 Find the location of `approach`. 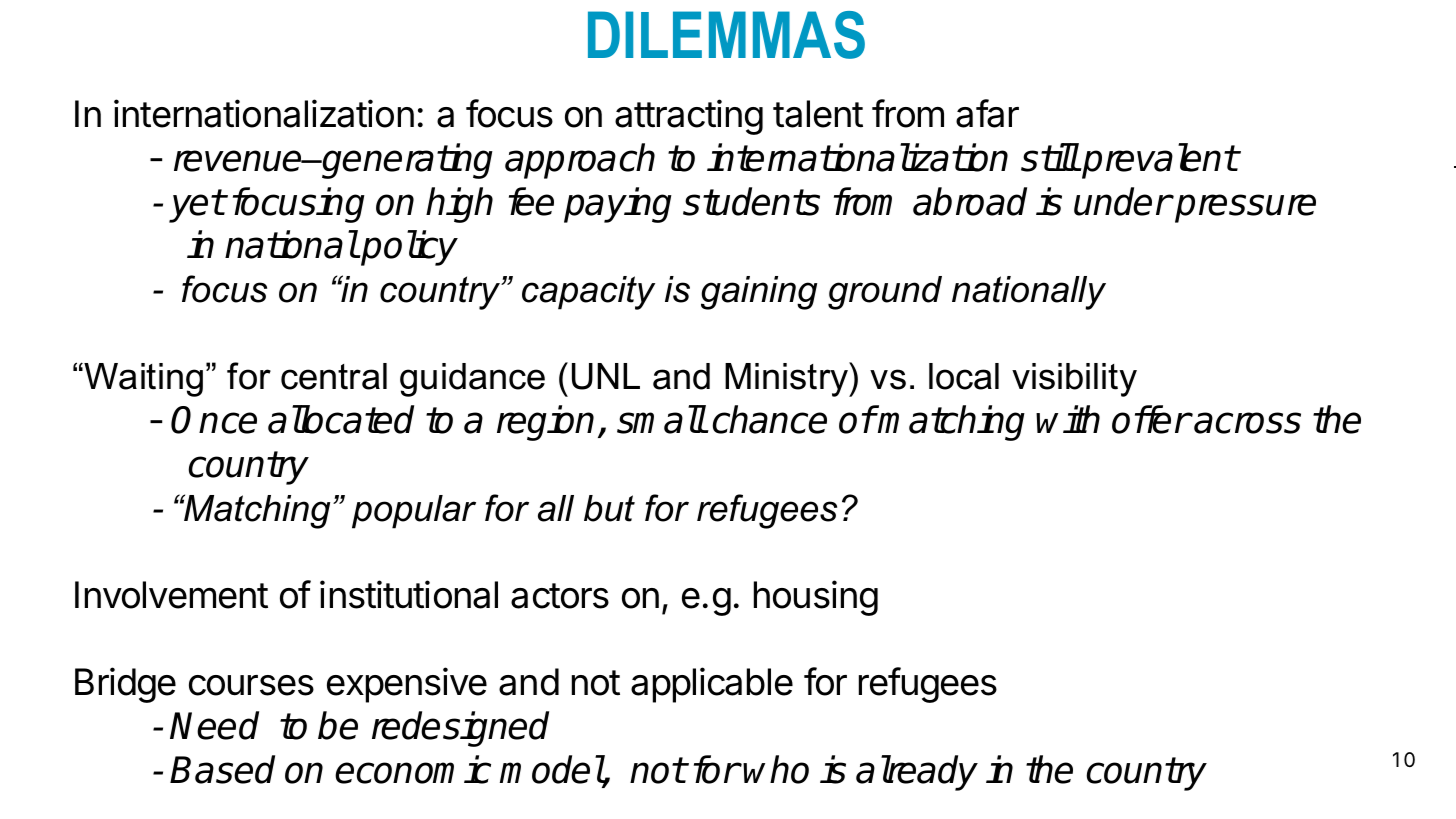

approach is located at coordinates (580, 161).
